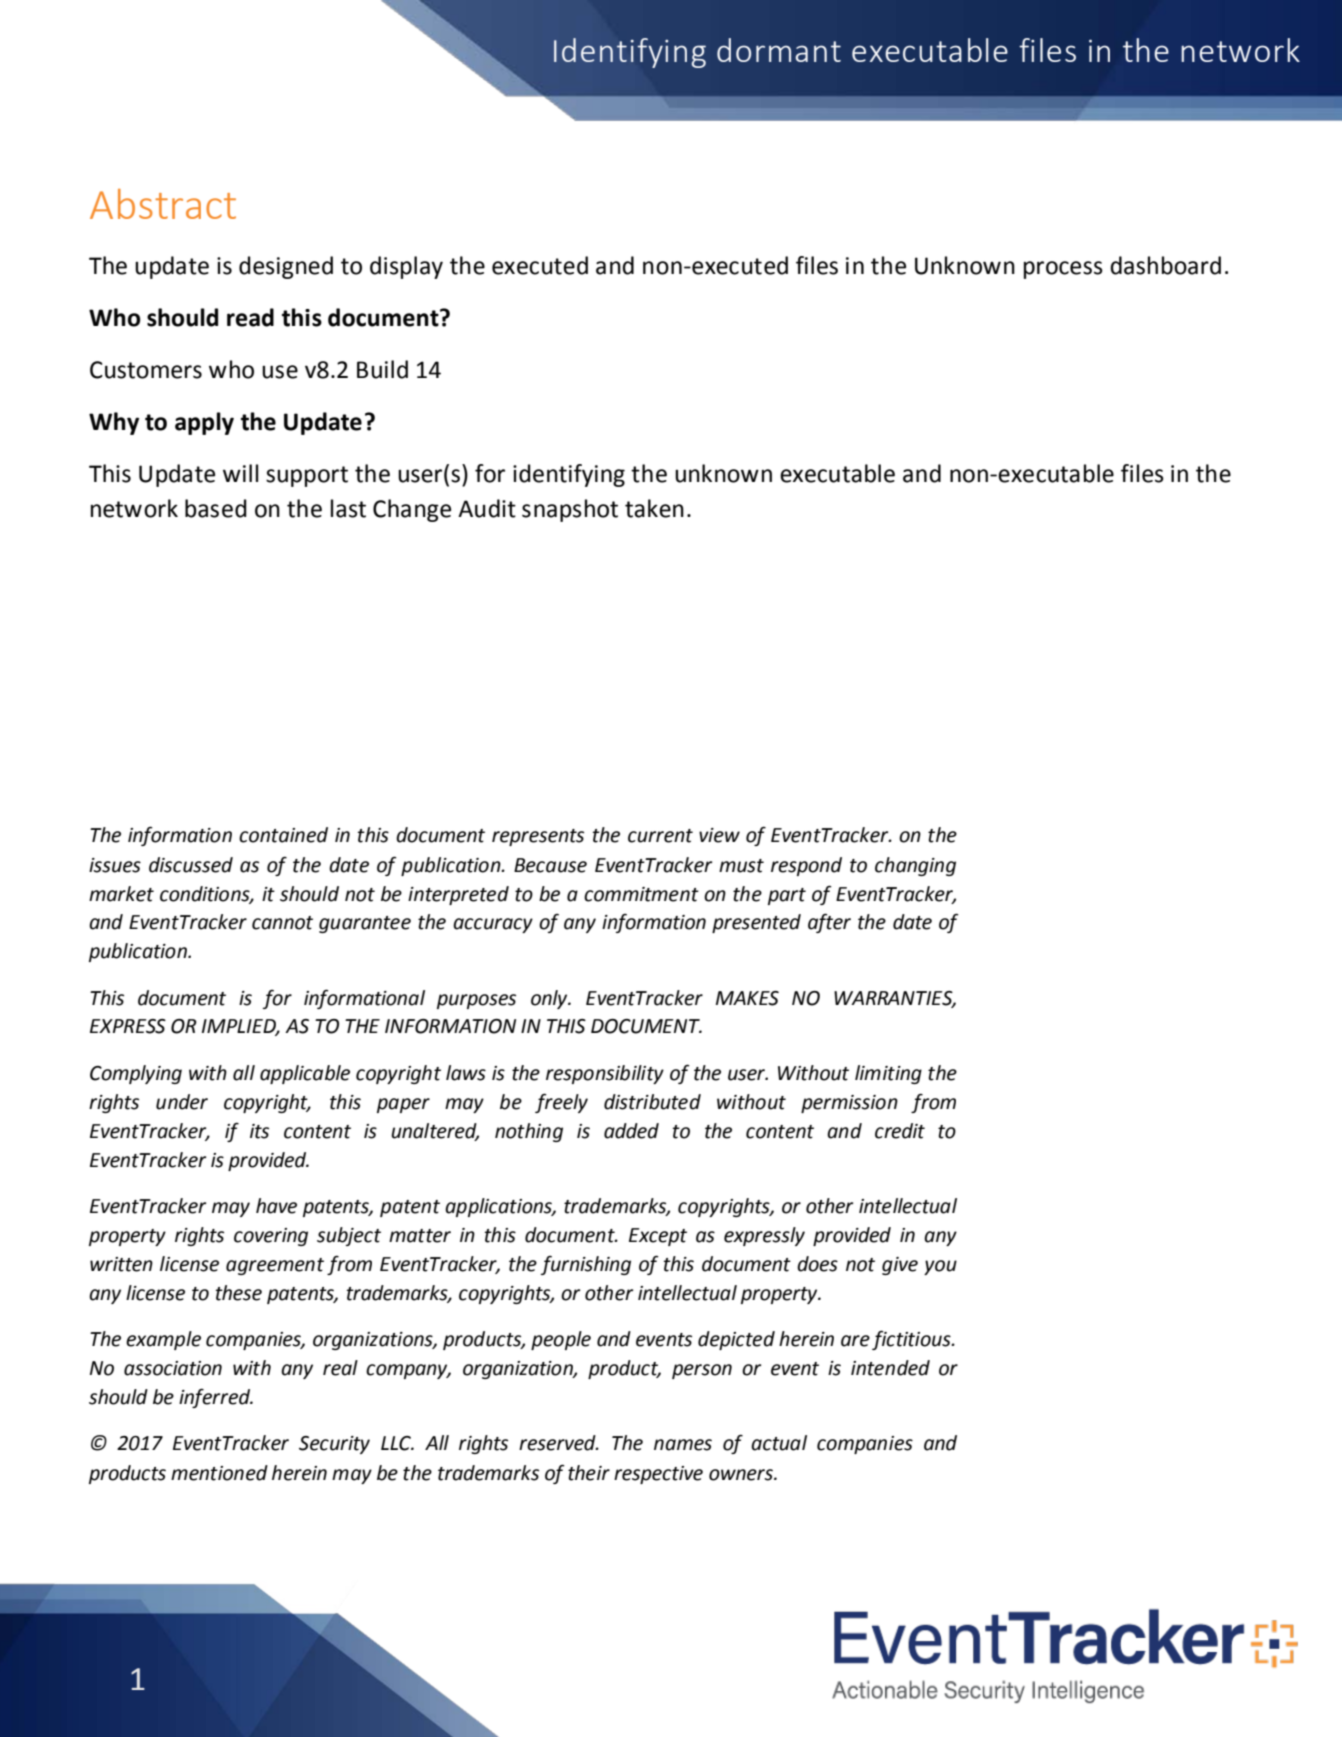  I want to click on dormant, so click(779, 50).
